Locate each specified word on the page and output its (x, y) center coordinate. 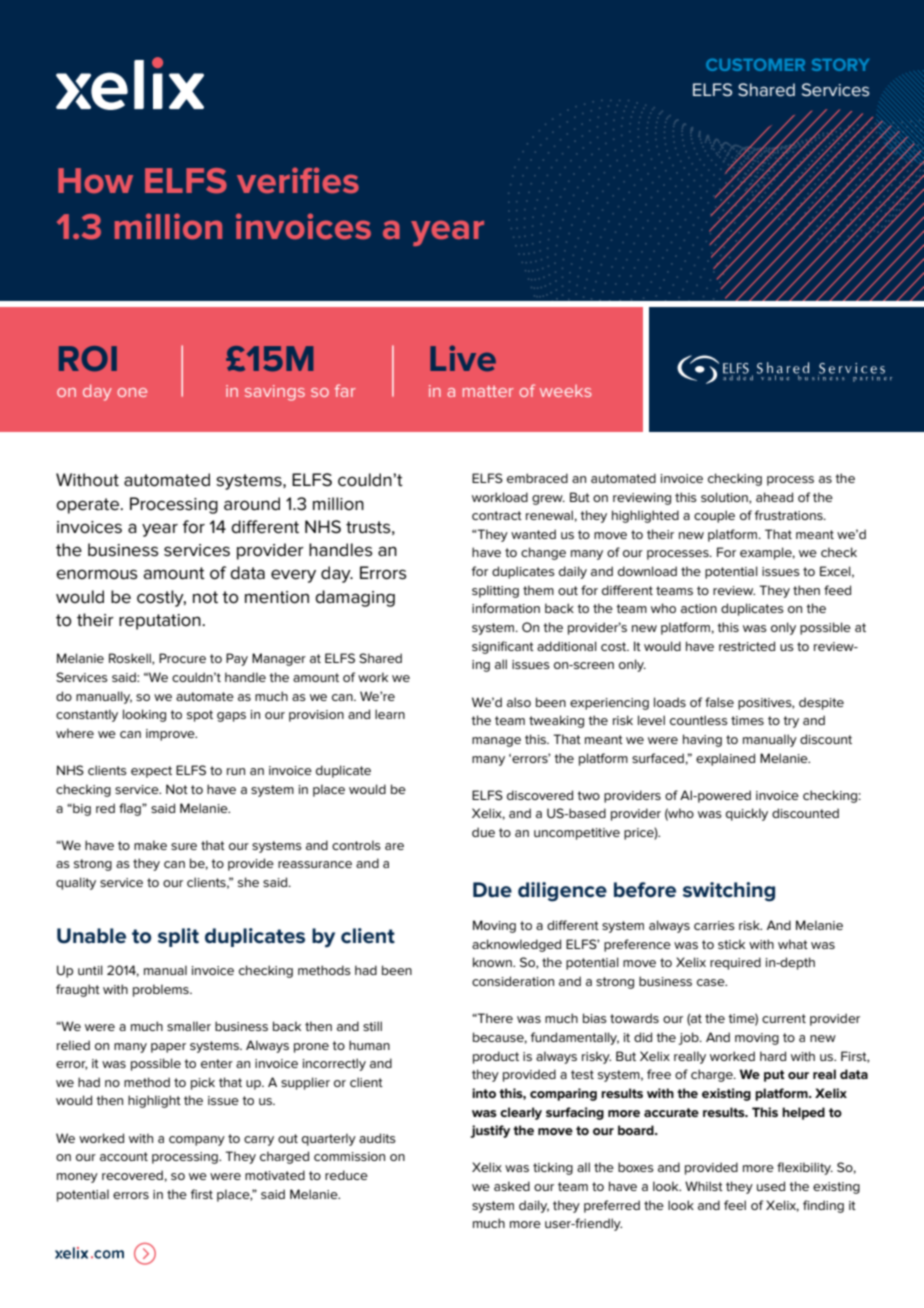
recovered (133, 1175)
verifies (298, 180)
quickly (747, 814)
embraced (537, 478)
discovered (540, 795)
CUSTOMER (755, 64)
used (771, 1186)
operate (88, 506)
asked (512, 1186)
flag (131, 809)
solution (725, 498)
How (95, 180)
